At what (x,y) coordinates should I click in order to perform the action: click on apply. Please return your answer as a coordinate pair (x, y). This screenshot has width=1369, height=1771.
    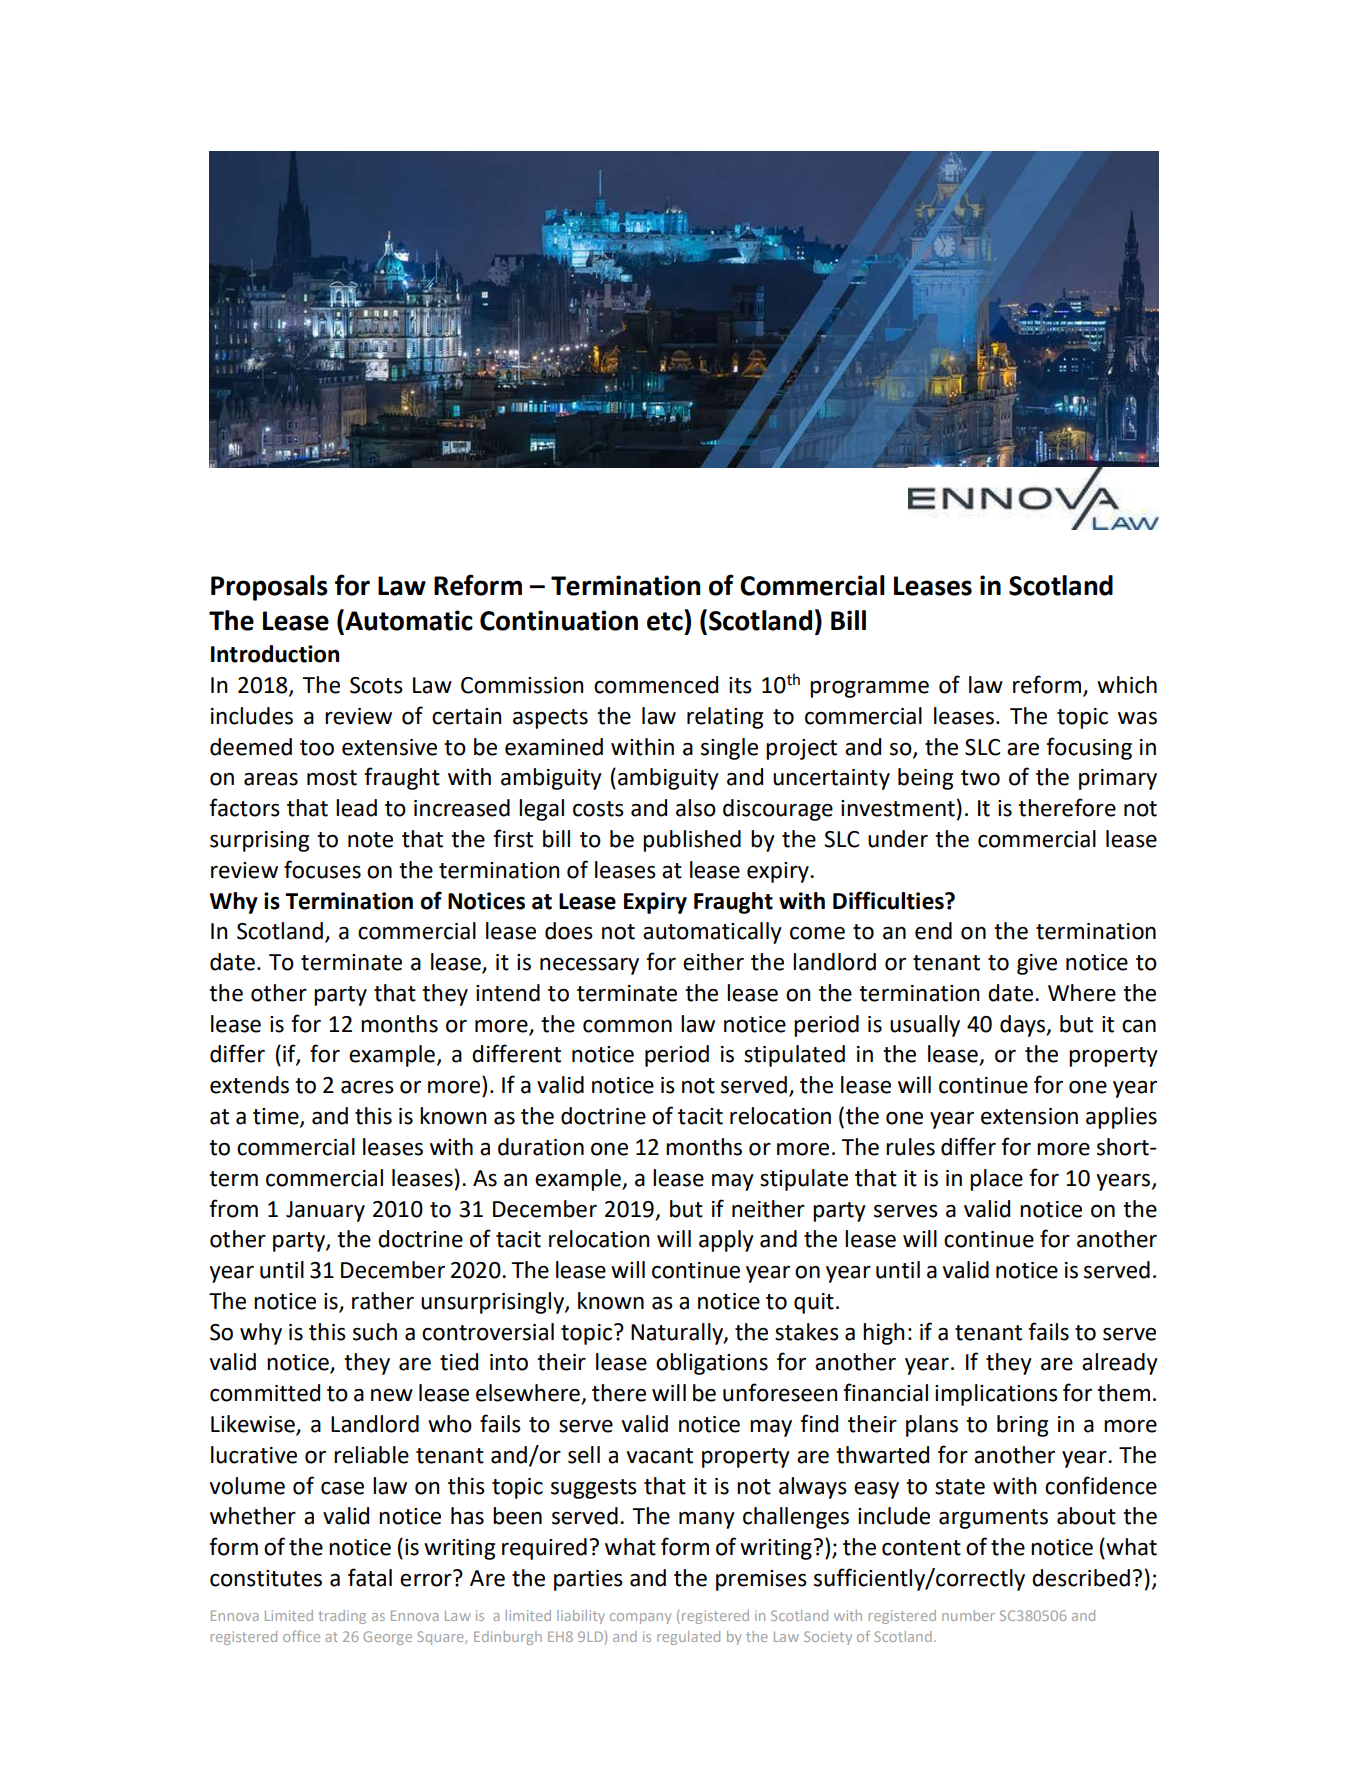
    Looking at the image, I should click on (726, 1241).
